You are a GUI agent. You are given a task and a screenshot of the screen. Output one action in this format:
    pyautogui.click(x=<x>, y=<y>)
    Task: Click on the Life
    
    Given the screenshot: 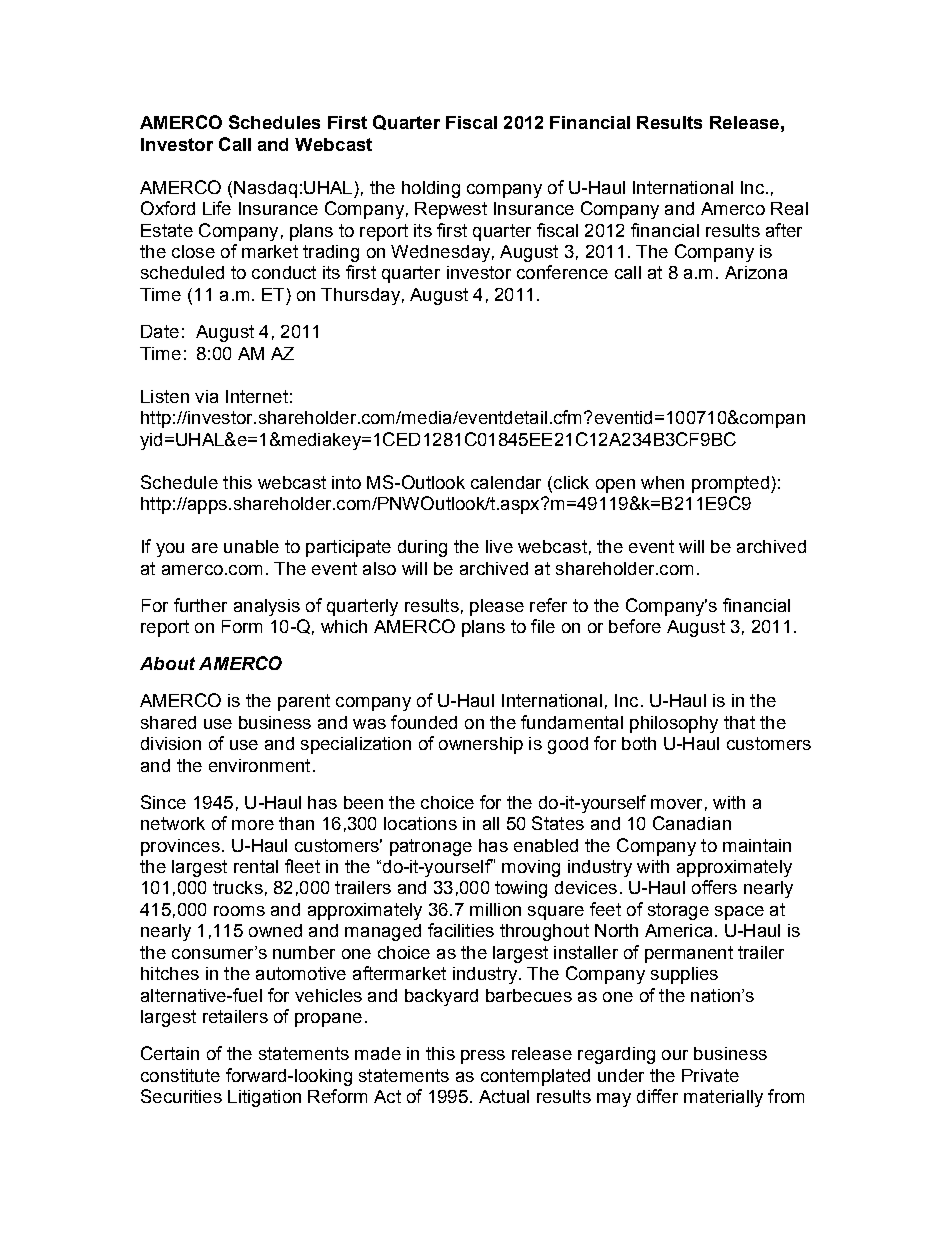 What is the action you would take?
    pyautogui.click(x=217, y=208)
